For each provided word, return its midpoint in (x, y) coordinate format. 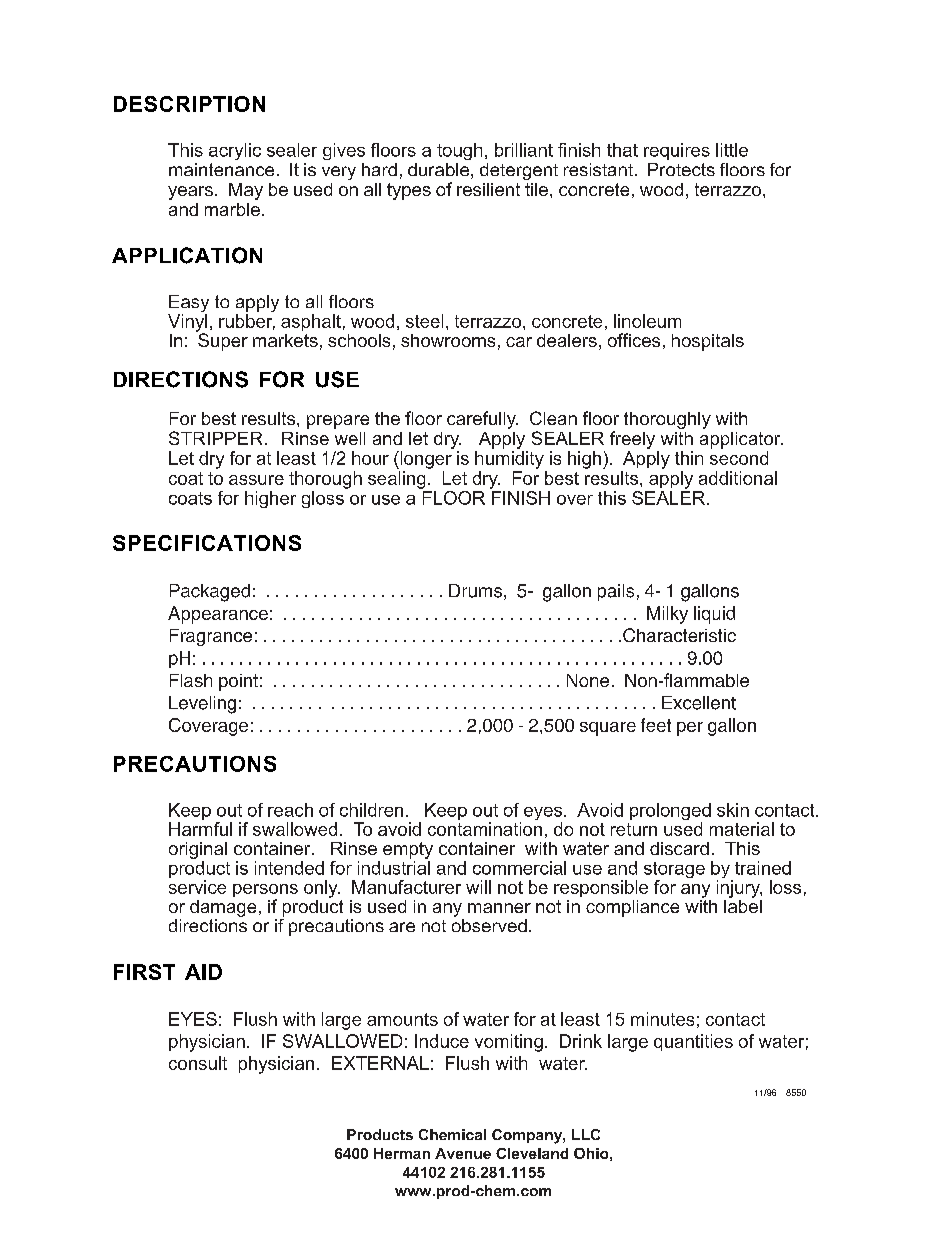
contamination (485, 829)
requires (677, 151)
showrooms (448, 340)
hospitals (708, 342)
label (743, 905)
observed (489, 924)
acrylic (235, 151)
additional (738, 478)
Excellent (699, 703)
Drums (475, 591)
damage (223, 908)
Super (222, 341)
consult (198, 1063)
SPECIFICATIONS (207, 543)
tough (459, 151)
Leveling (202, 705)
